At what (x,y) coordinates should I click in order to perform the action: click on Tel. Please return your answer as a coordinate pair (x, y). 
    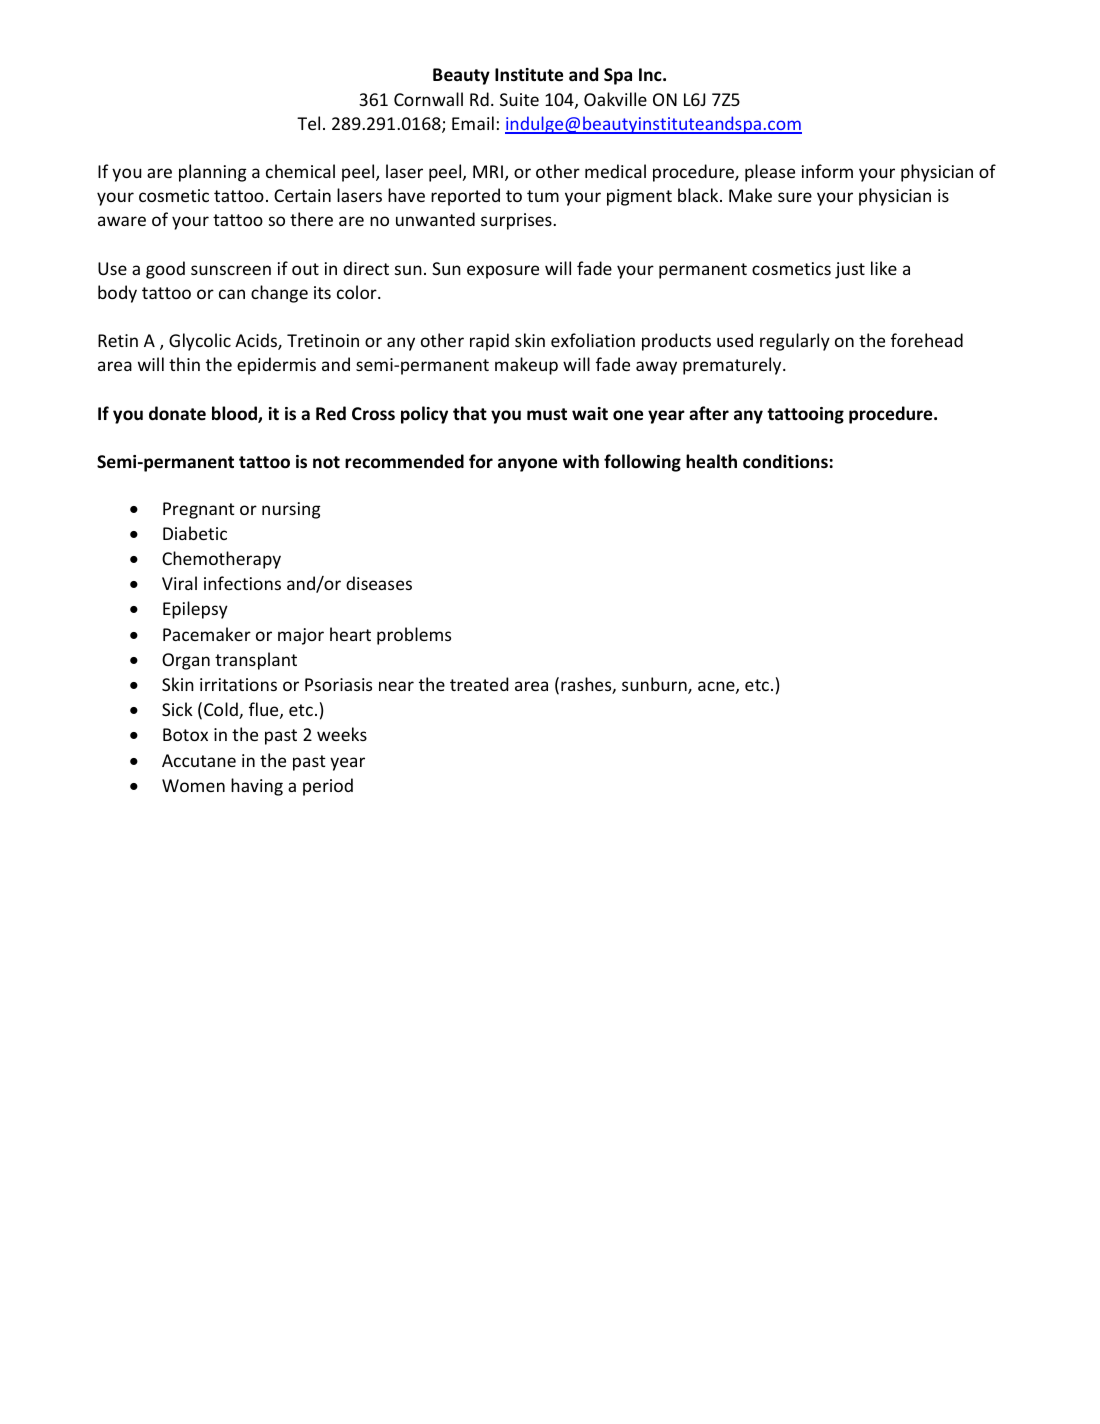
    Looking at the image, I should click on (308, 123).
